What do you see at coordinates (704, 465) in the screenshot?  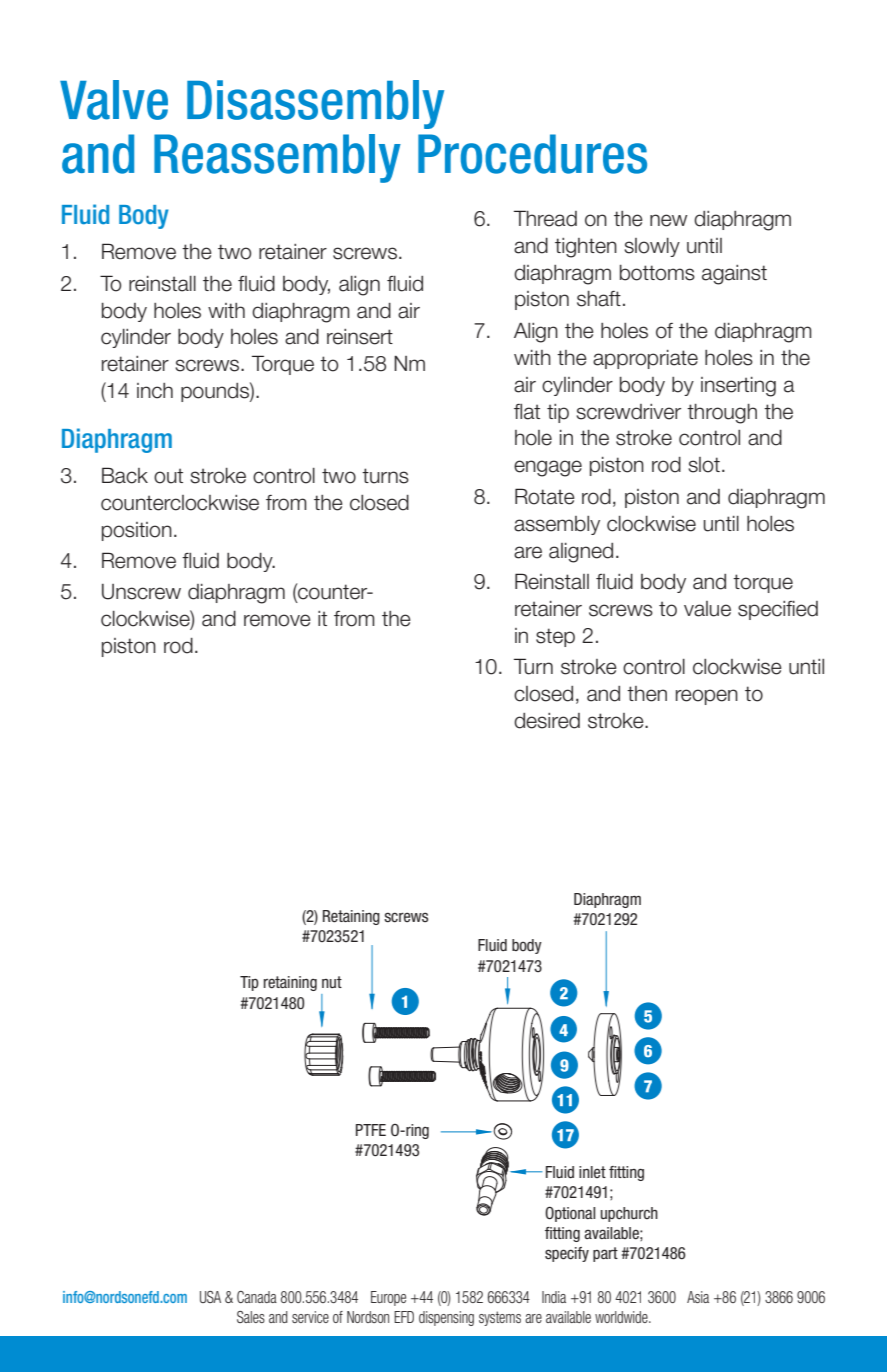 I see `slot` at bounding box center [704, 465].
